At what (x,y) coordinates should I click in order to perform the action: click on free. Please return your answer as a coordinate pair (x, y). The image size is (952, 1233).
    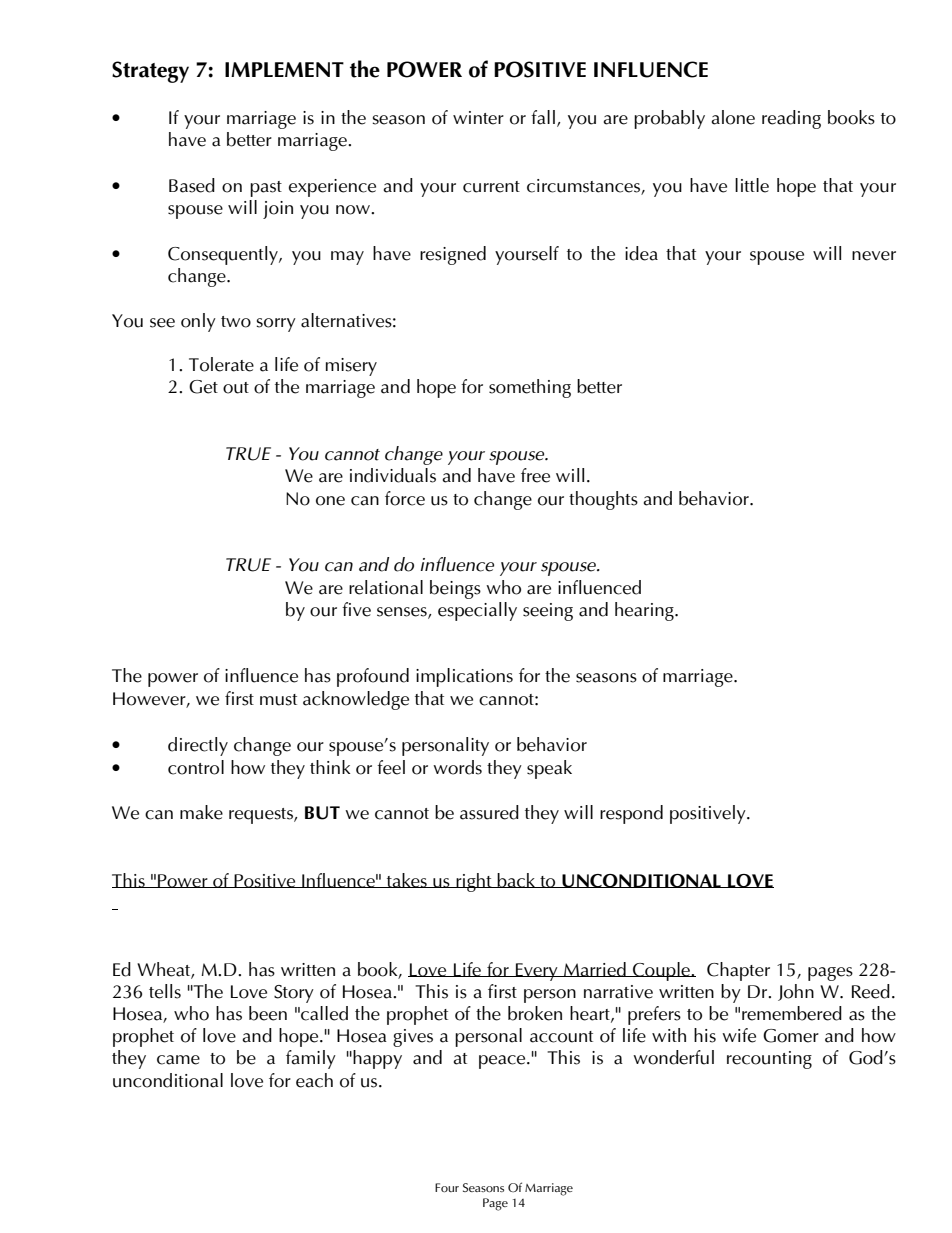
    Looking at the image, I should click on (535, 475).
